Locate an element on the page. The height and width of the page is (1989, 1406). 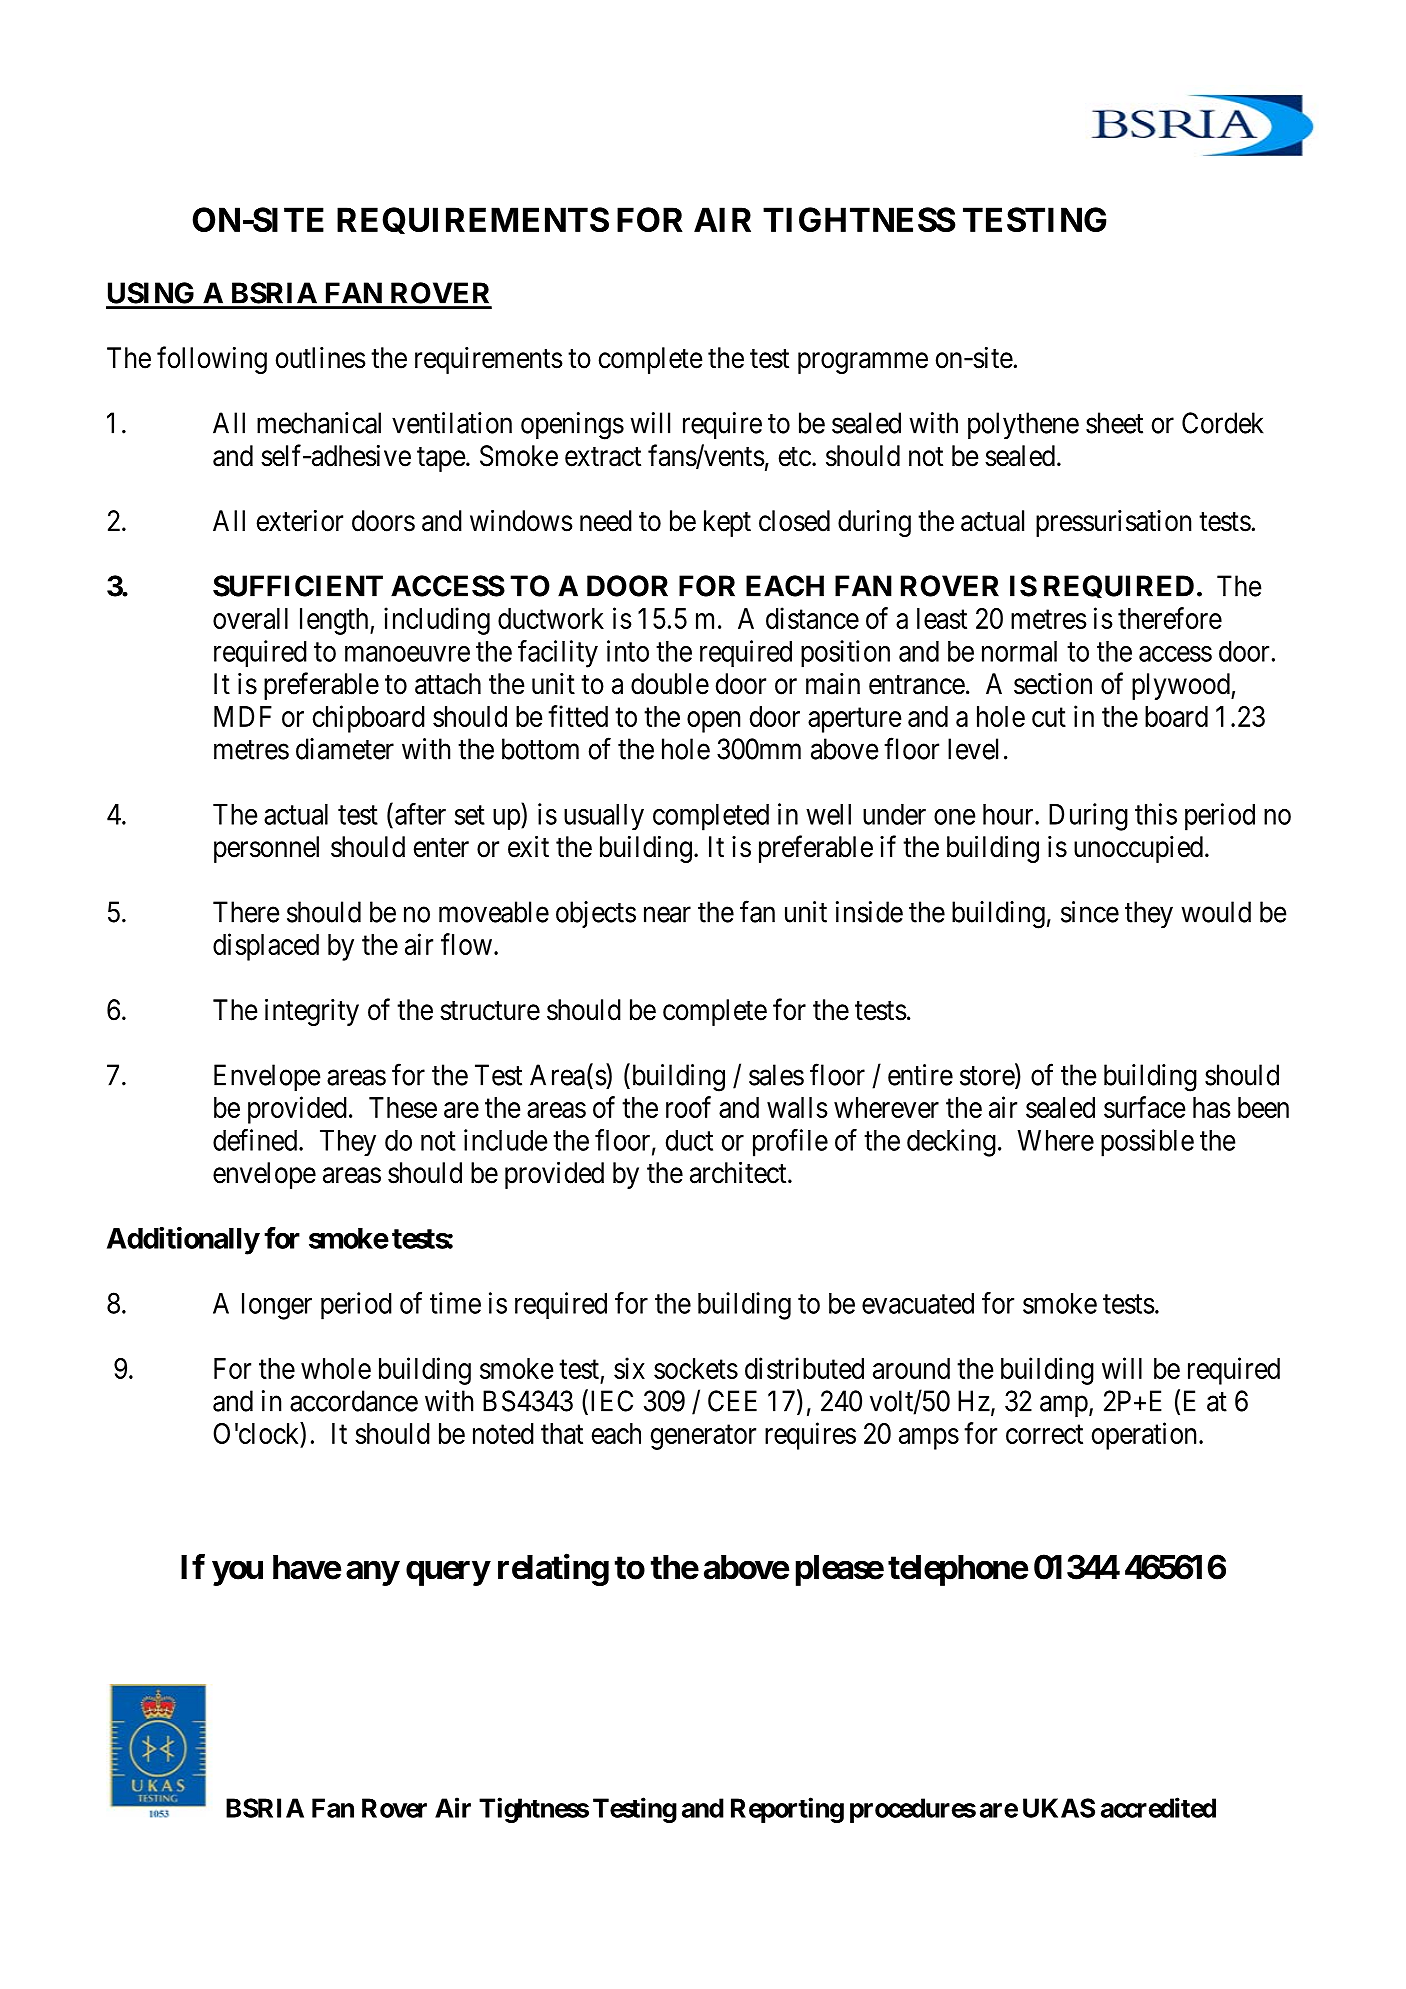
double is located at coordinates (670, 684).
